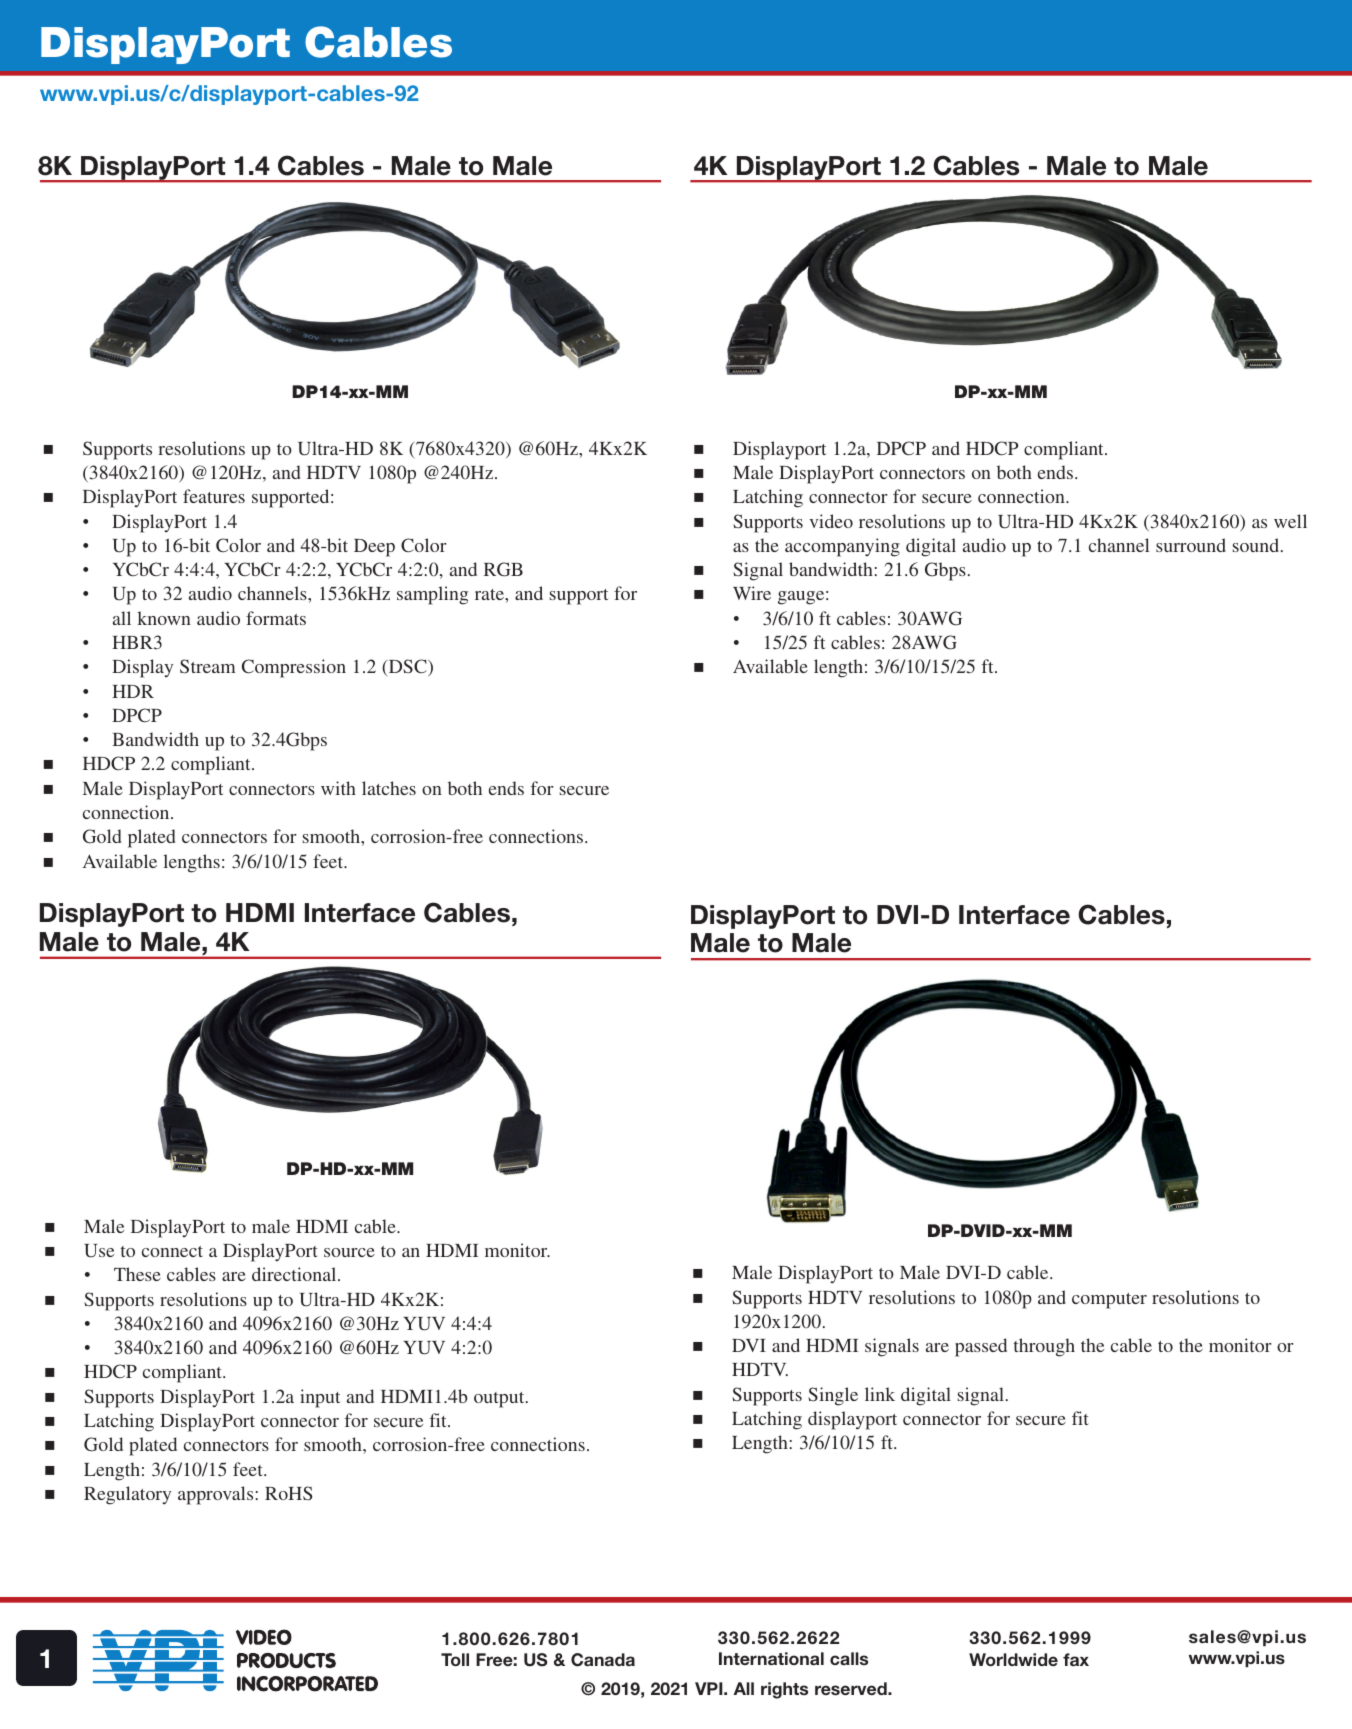 The width and height of the screenshot is (1352, 1729). What do you see at coordinates (771, 1658) in the screenshot?
I see `International` at bounding box center [771, 1658].
